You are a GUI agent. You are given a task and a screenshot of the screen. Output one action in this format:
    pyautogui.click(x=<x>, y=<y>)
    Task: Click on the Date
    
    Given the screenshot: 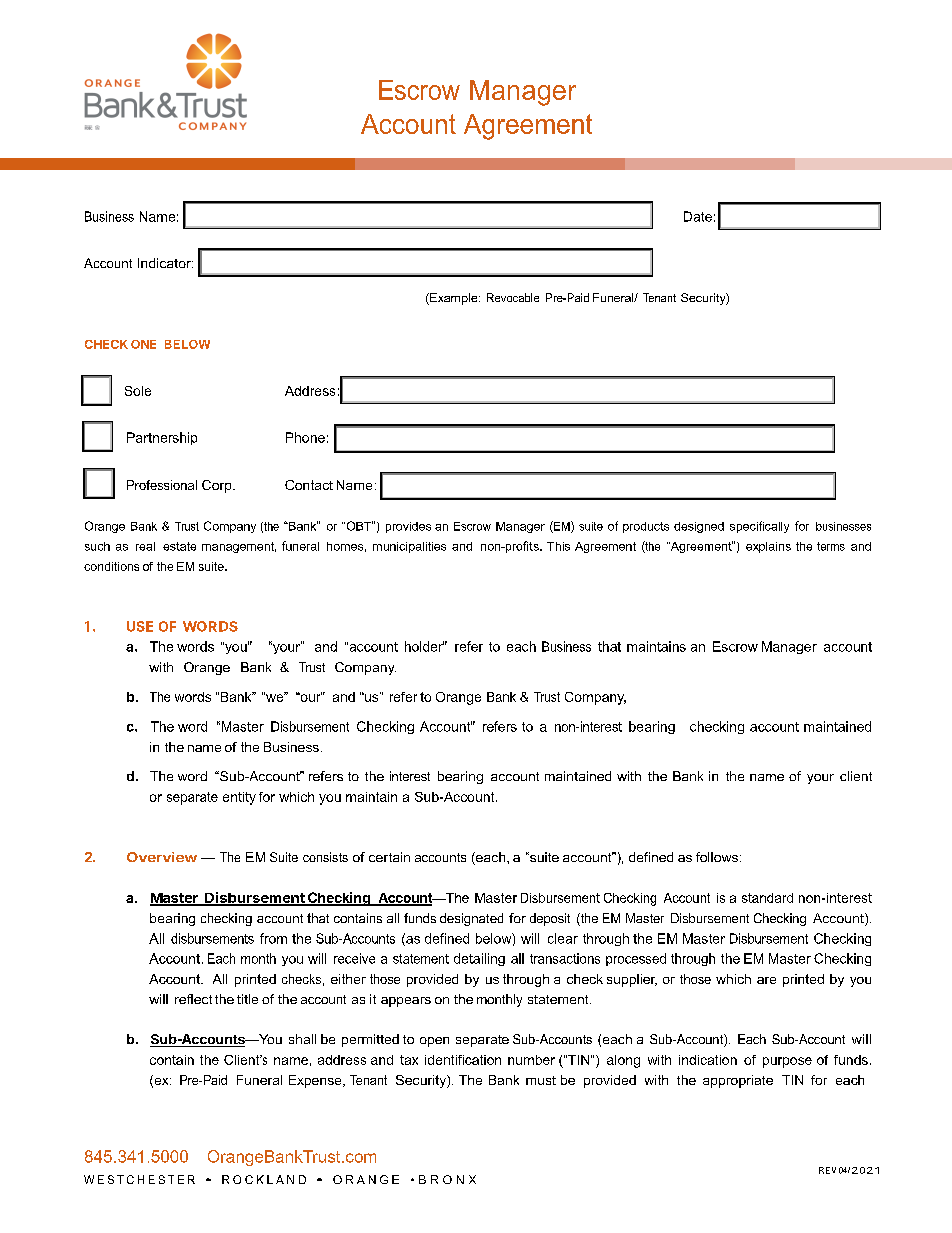 What is the action you would take?
    pyautogui.click(x=698, y=216)
